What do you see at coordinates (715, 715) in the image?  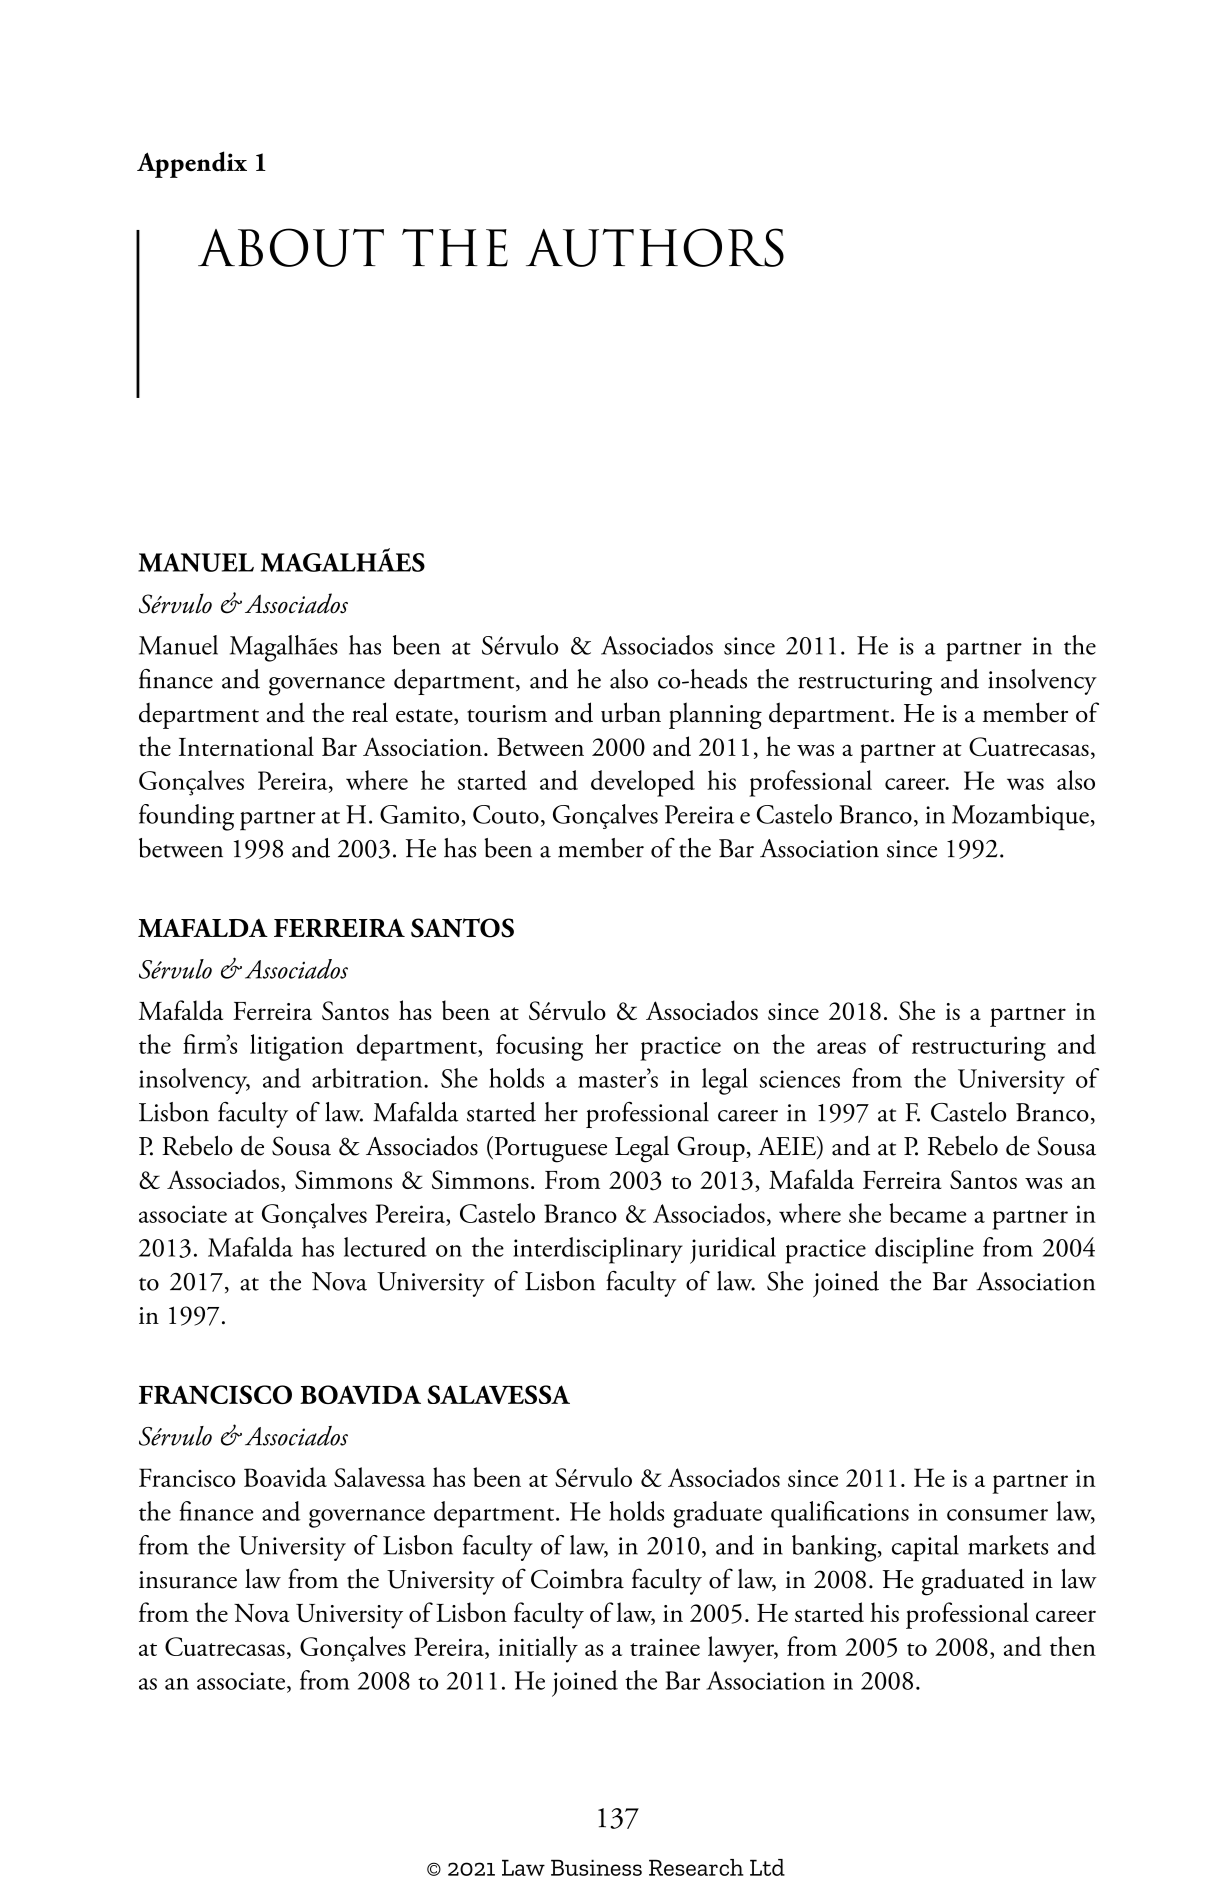 I see `planning` at bounding box center [715, 715].
